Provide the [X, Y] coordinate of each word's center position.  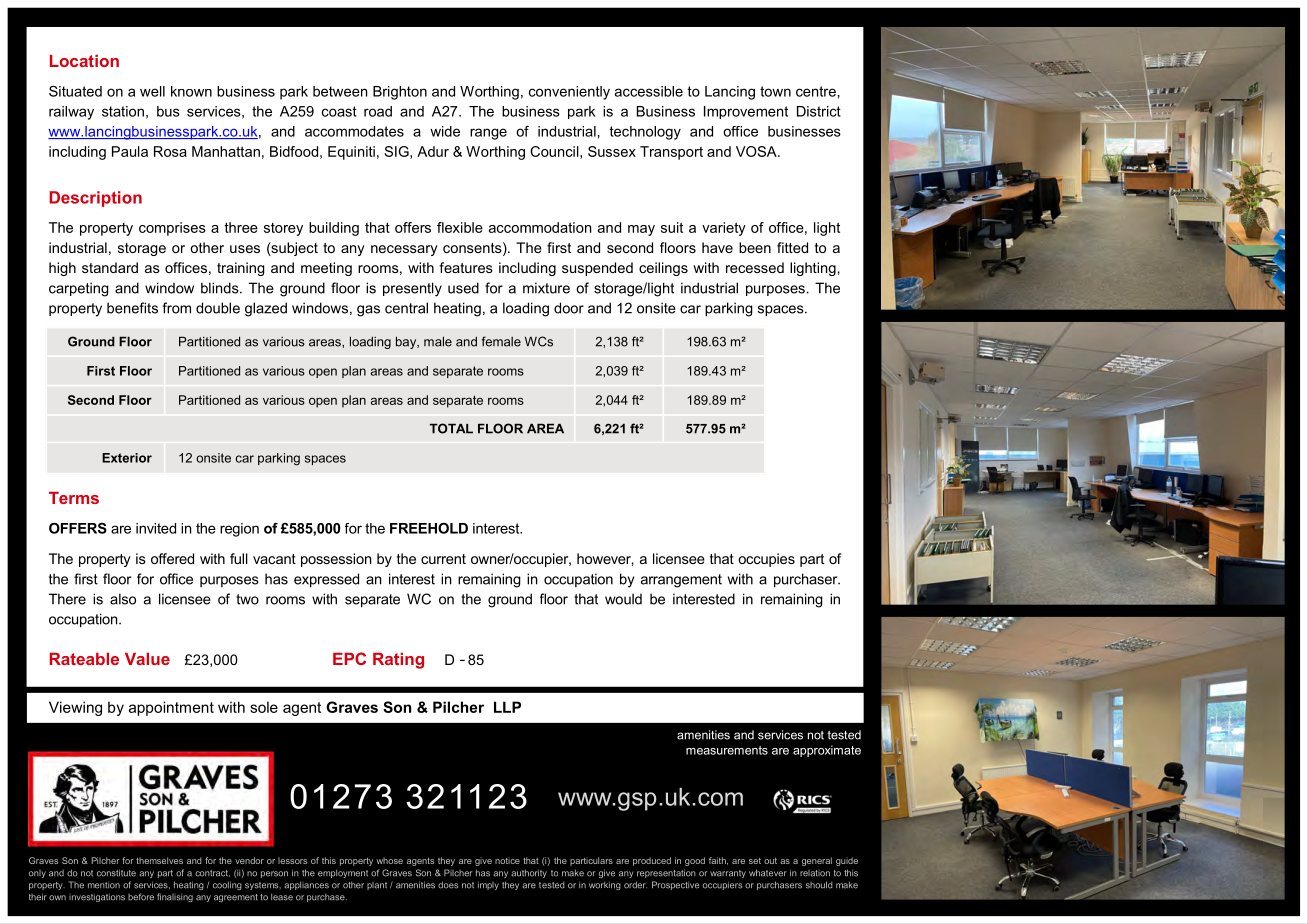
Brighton [400, 93]
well [152, 91]
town [775, 91]
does [448, 885]
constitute [116, 873]
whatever [768, 873]
